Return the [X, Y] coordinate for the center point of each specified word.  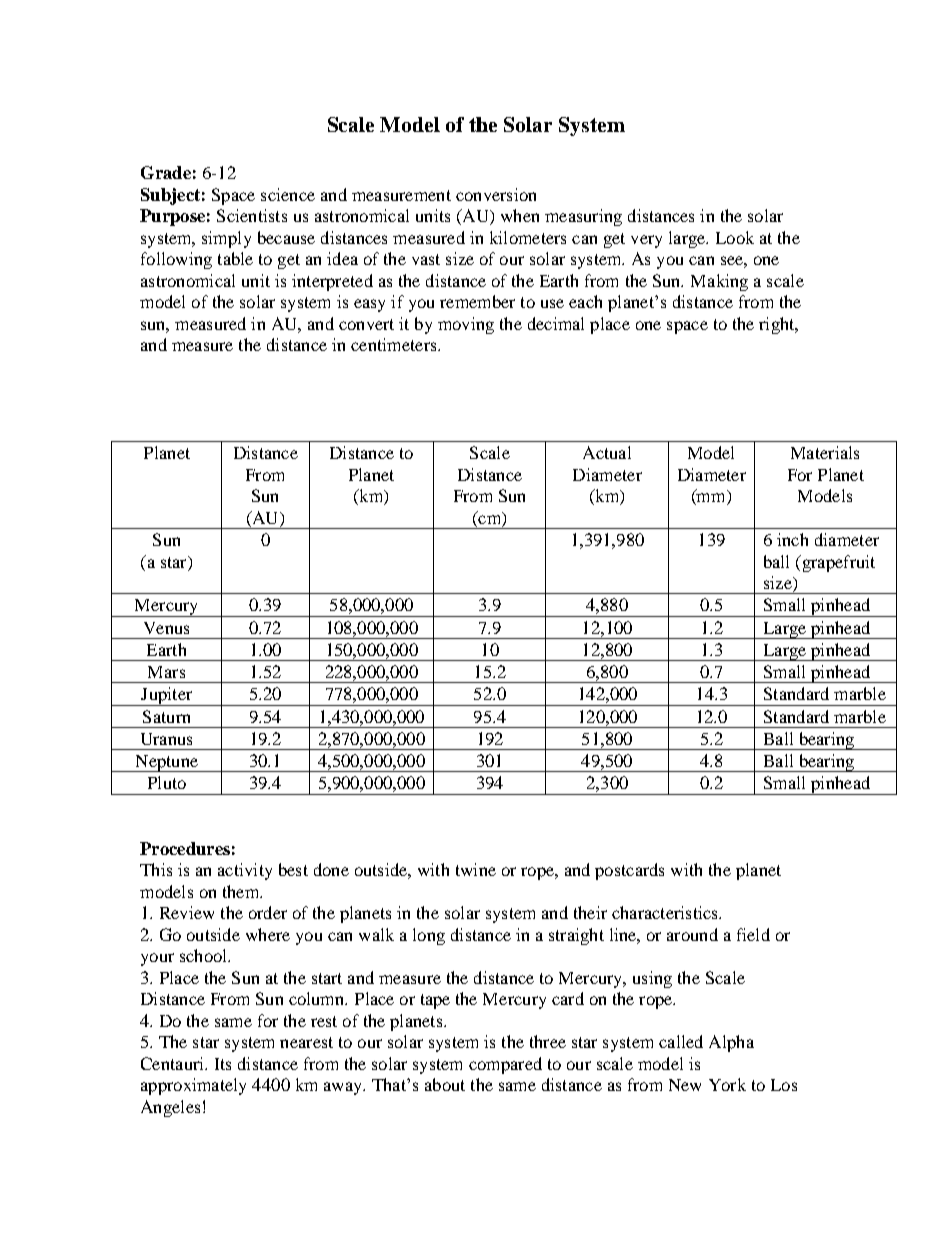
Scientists [252, 215]
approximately [193, 1086]
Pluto [167, 782]
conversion [496, 194]
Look [735, 237]
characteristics [666, 912]
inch [792, 539]
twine [476, 869]
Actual [607, 452]
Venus [166, 628]
